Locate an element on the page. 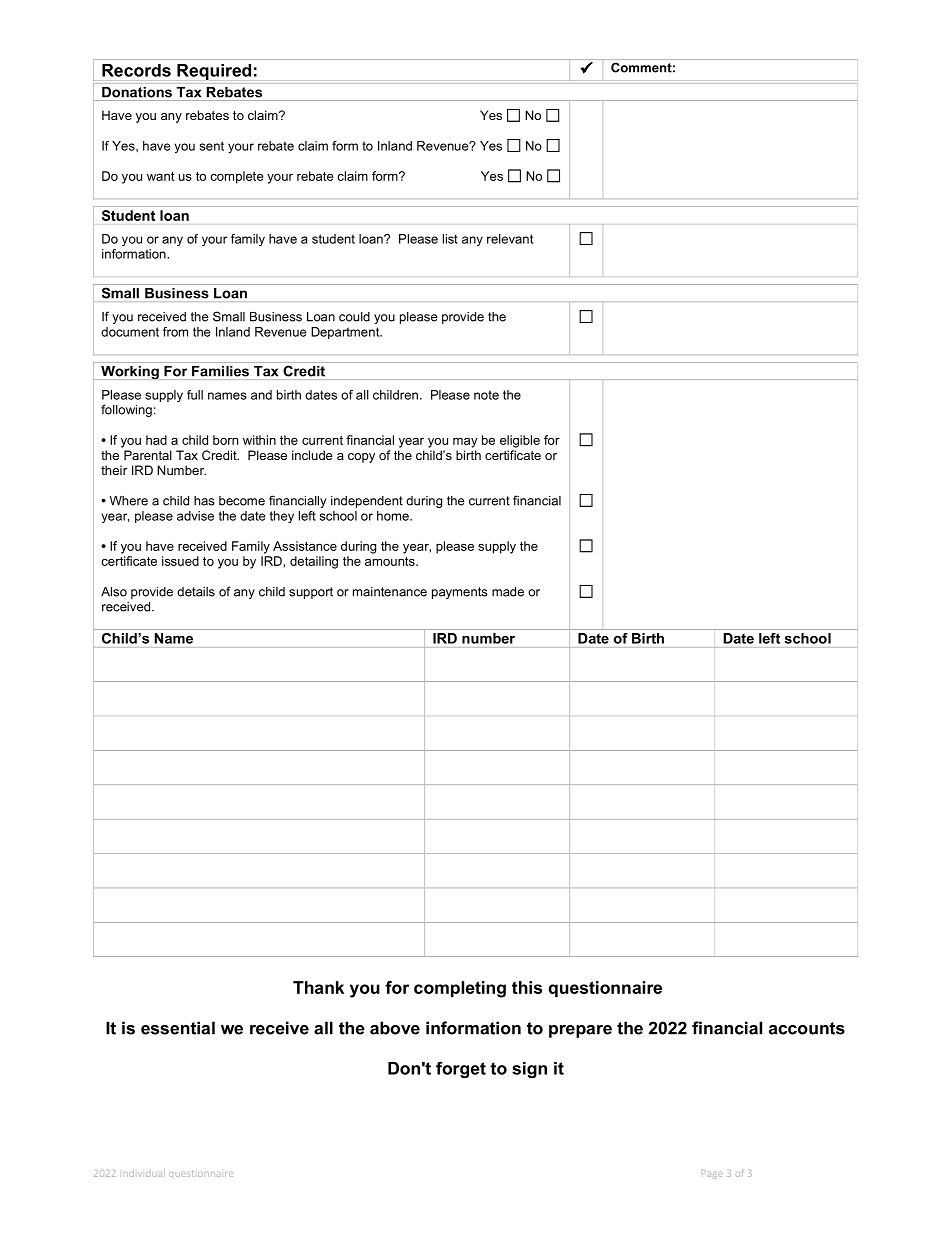  details is located at coordinates (196, 592).
